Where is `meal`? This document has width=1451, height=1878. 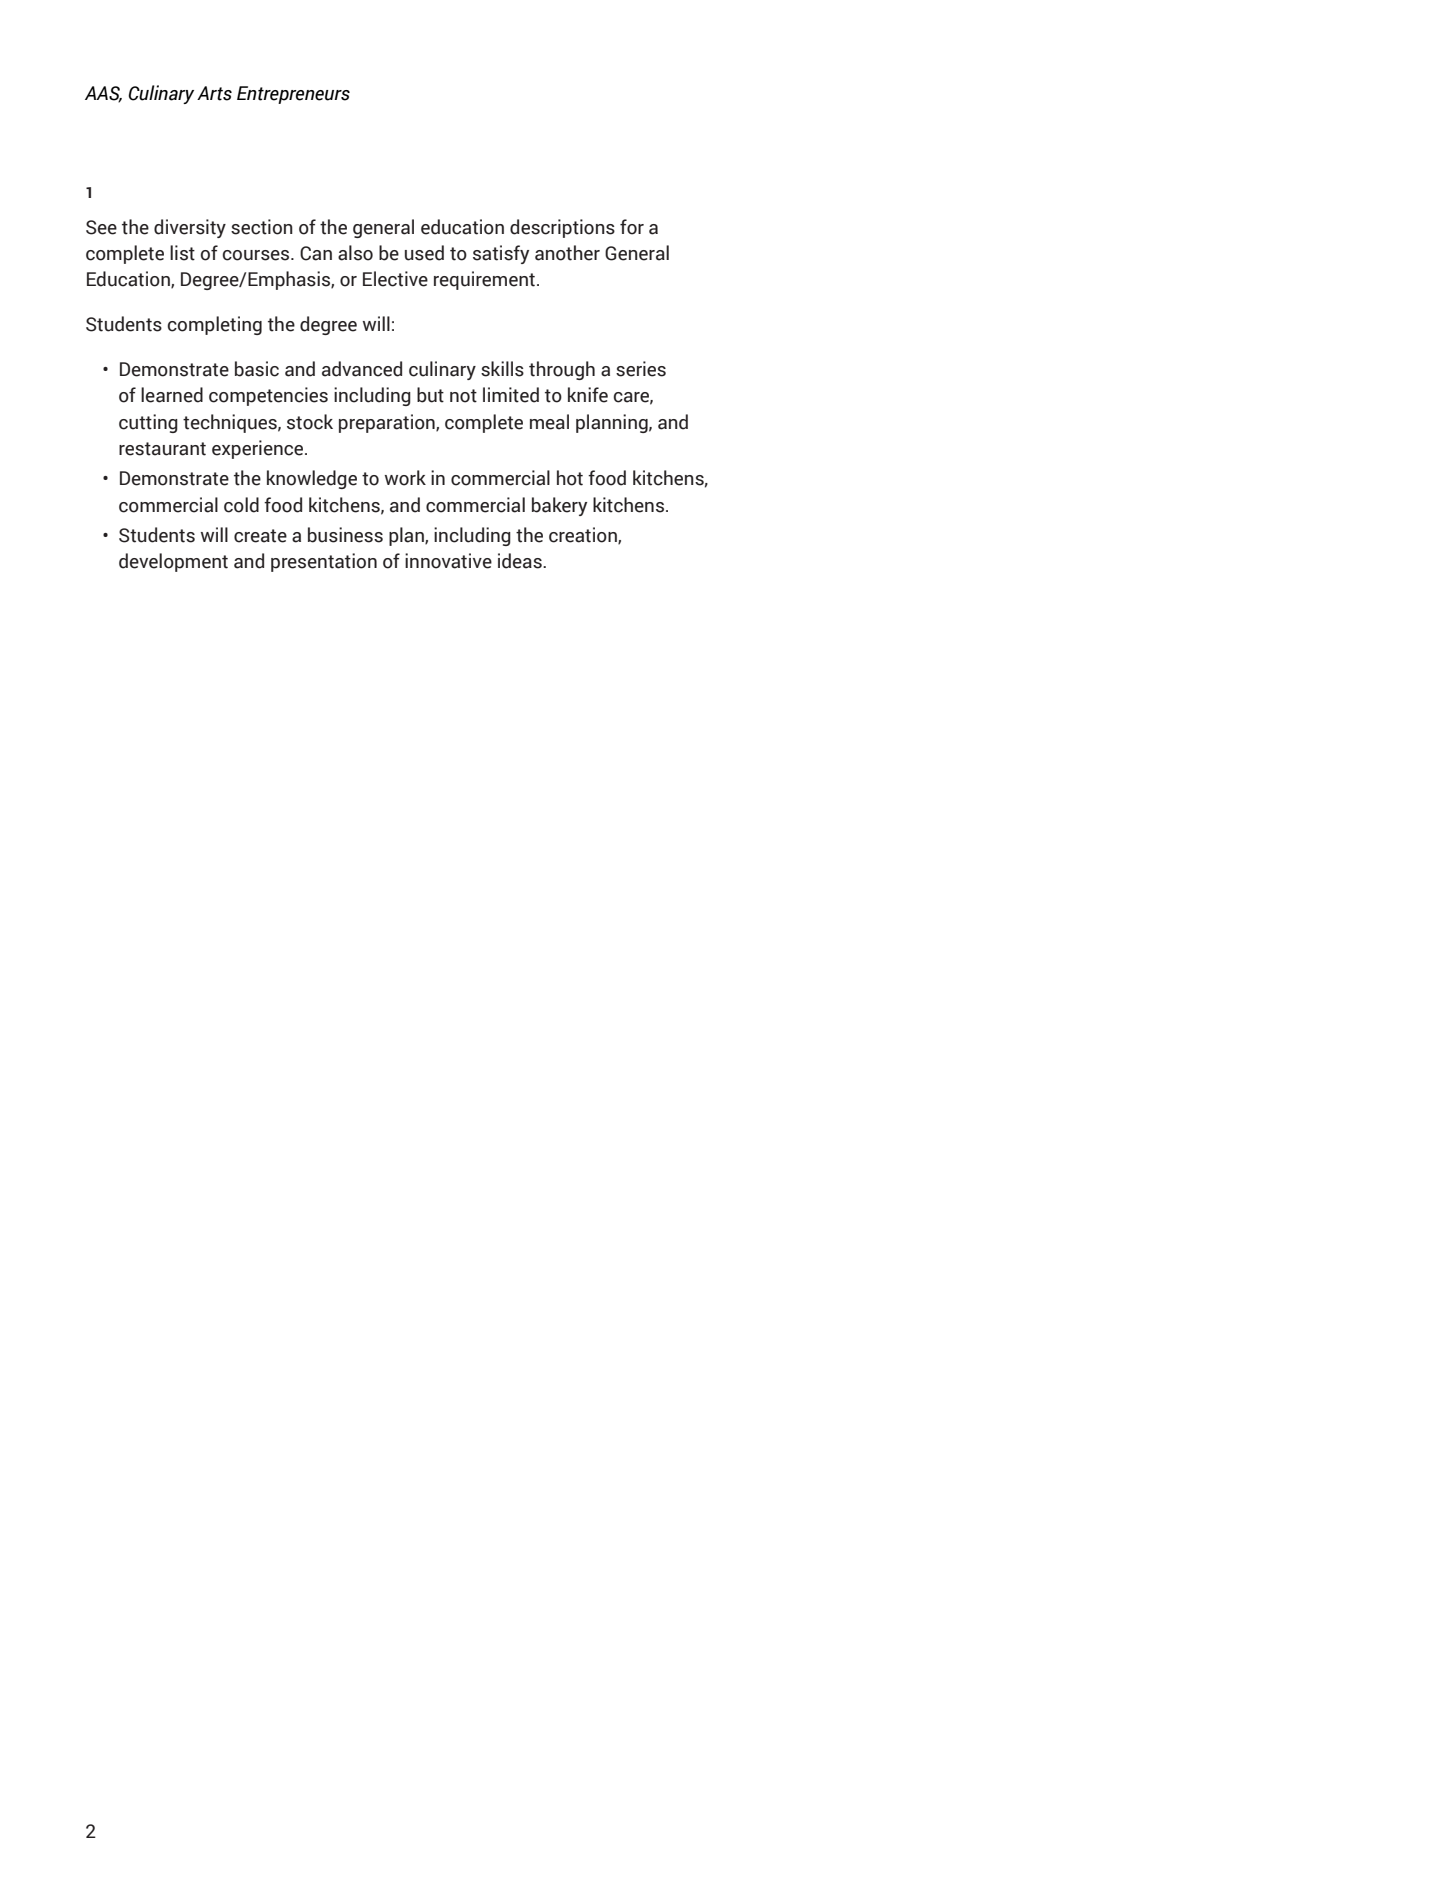
meal is located at coordinates (549, 422).
